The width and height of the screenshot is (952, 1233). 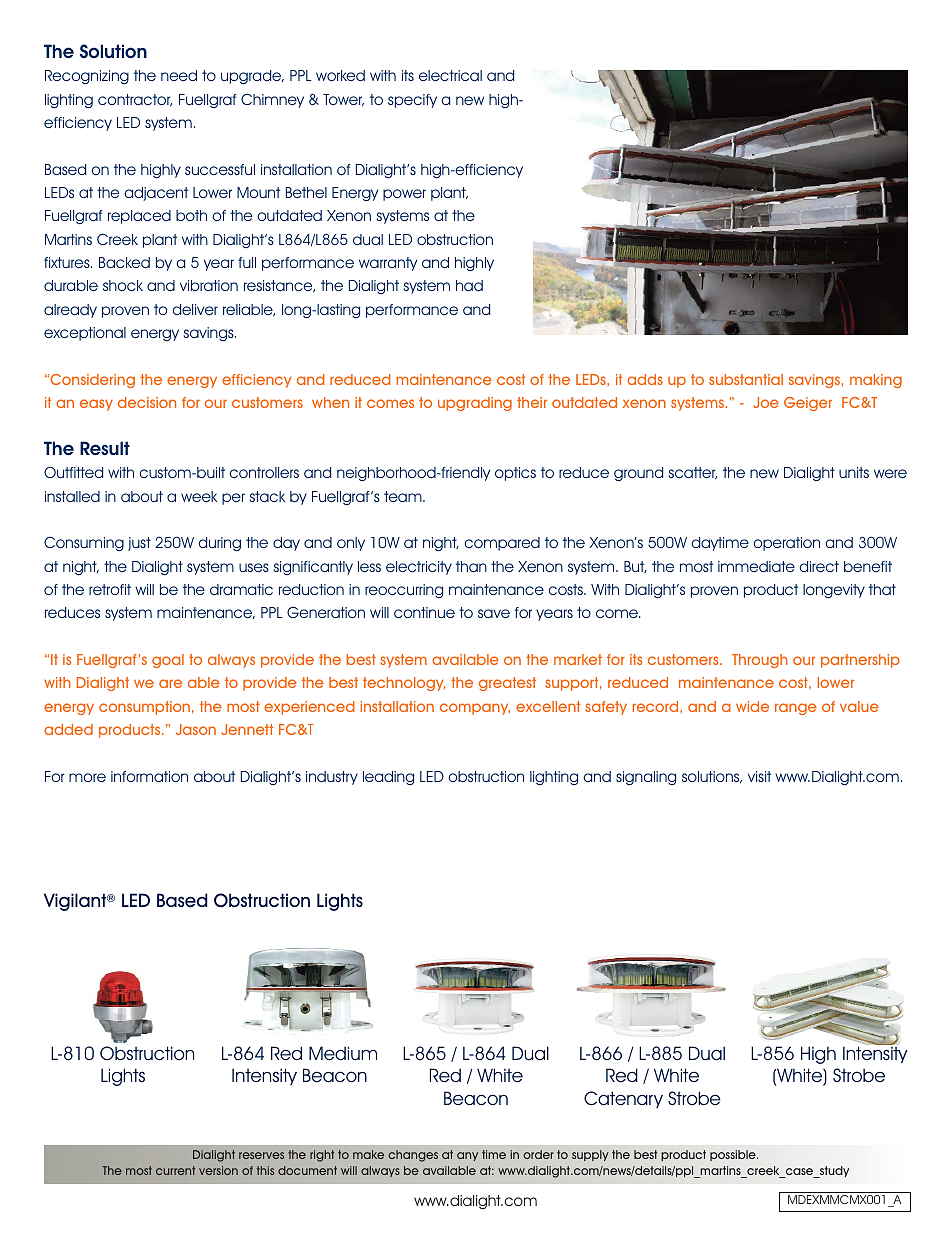 I want to click on contractor, so click(x=135, y=100).
